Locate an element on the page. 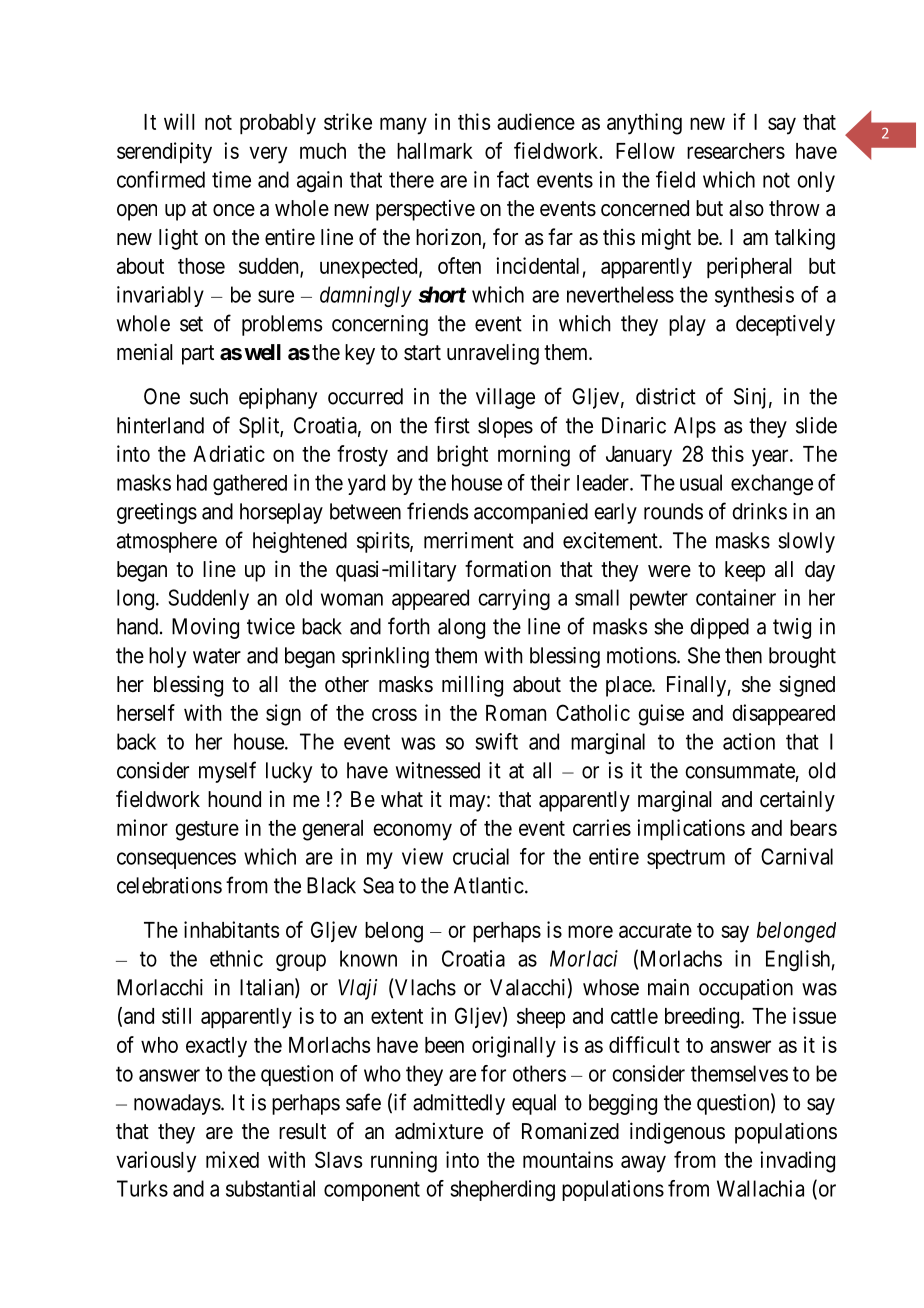 The height and width of the page is (1308, 924). milling is located at coordinates (472, 686).
